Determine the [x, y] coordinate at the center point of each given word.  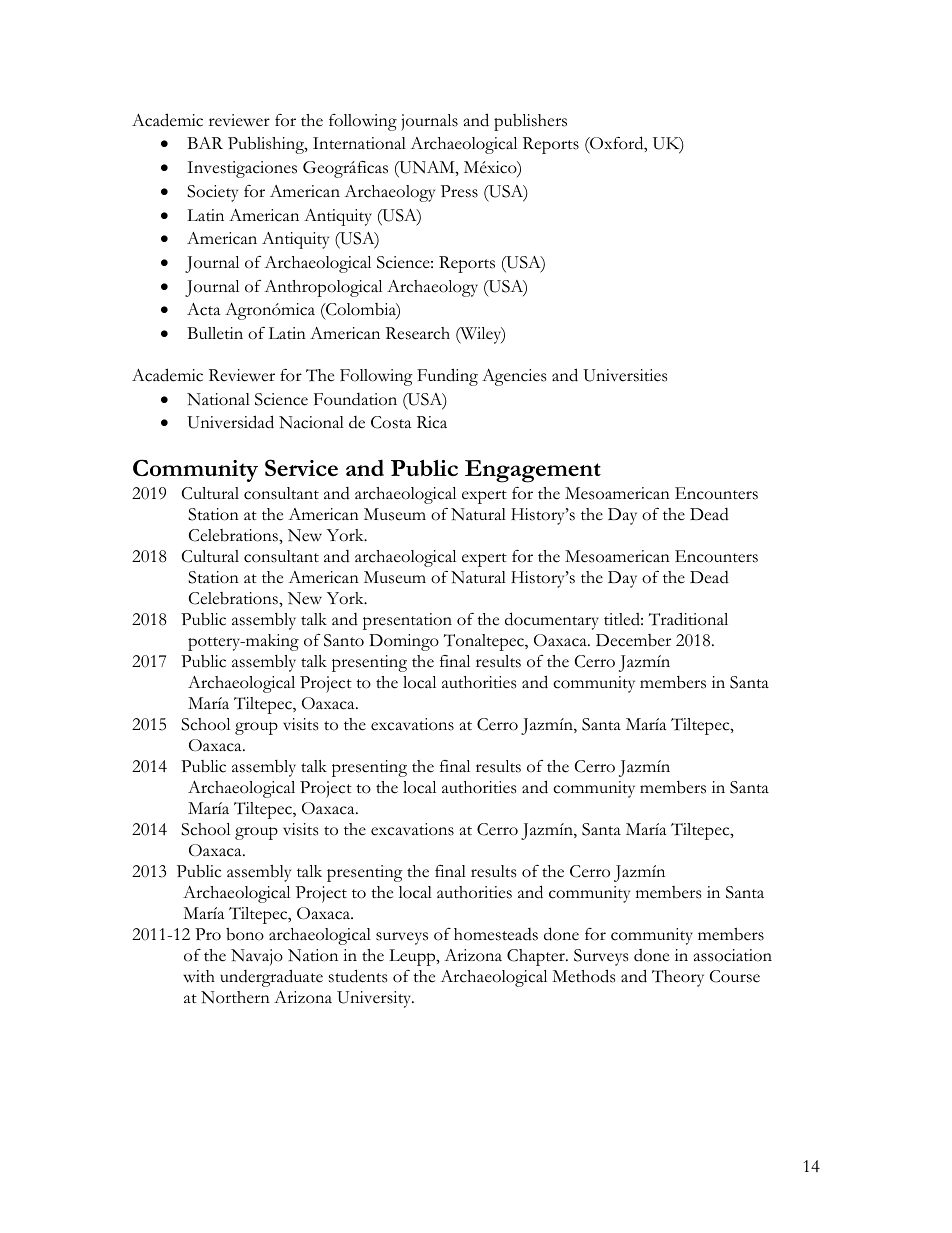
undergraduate [271, 978]
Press [459, 191]
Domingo [404, 642]
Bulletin [215, 333]
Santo [344, 640]
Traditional [688, 619]
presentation [407, 621]
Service [301, 467]
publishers [530, 122]
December [633, 640]
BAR [205, 143]
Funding [447, 377]
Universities [625, 375]
